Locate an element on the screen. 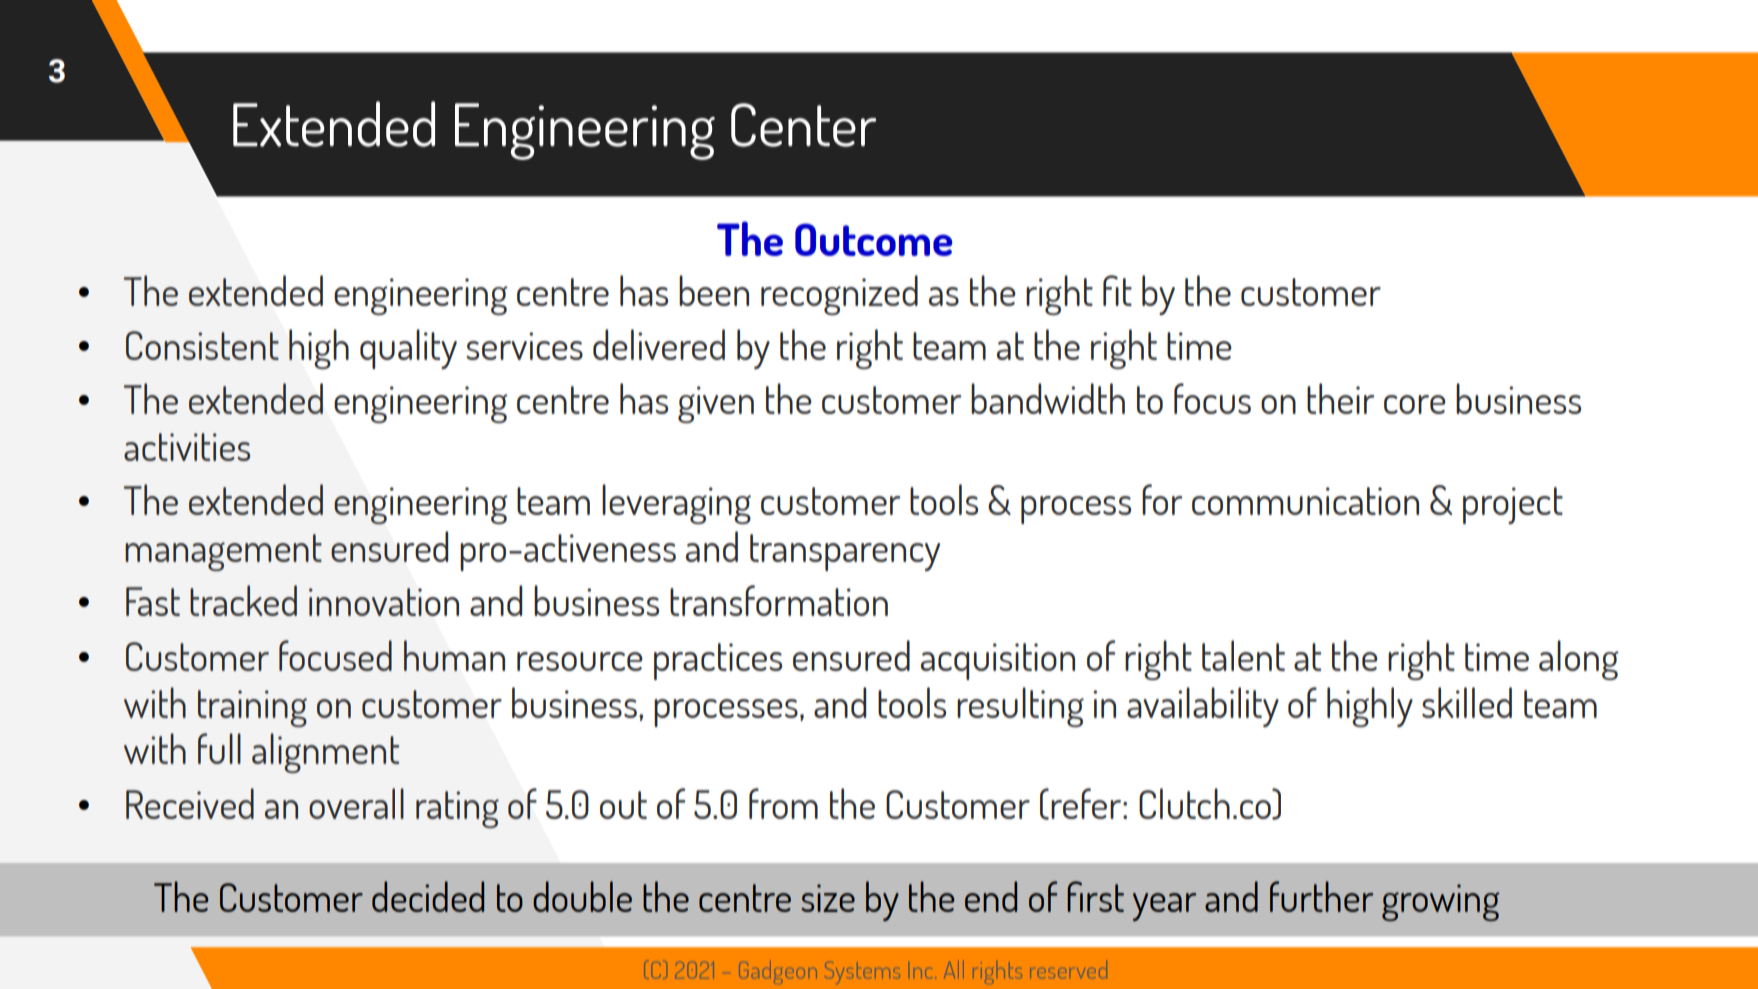 Image resolution: width=1758 pixels, height=989 pixels. from is located at coordinates (783, 803).
